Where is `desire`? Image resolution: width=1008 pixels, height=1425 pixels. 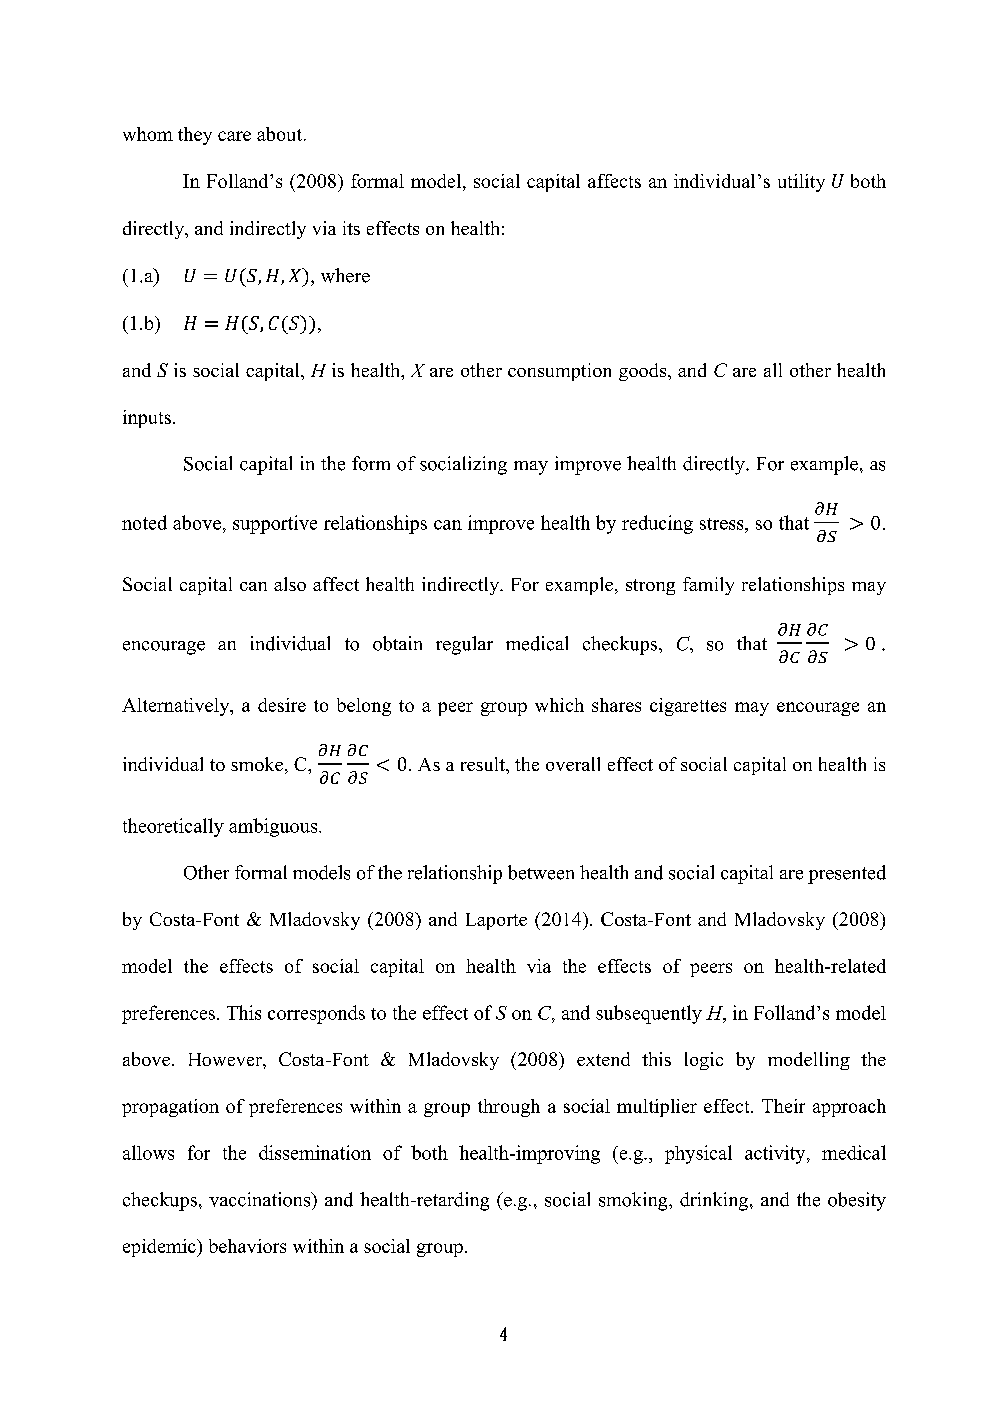
desire is located at coordinates (282, 705).
